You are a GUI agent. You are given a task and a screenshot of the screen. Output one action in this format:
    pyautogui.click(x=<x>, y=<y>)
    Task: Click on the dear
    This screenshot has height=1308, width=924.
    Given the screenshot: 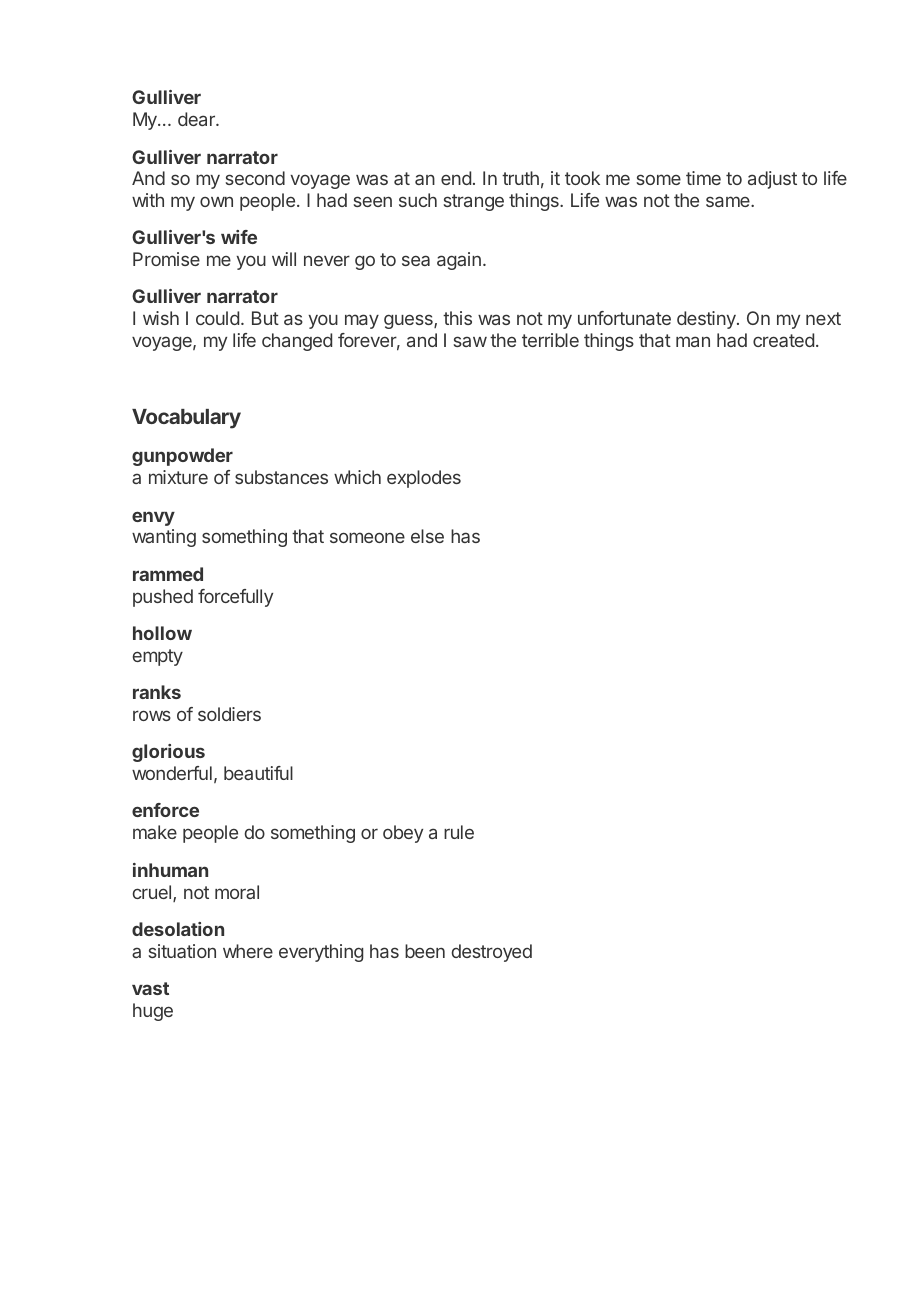 What is the action you would take?
    pyautogui.click(x=197, y=119)
